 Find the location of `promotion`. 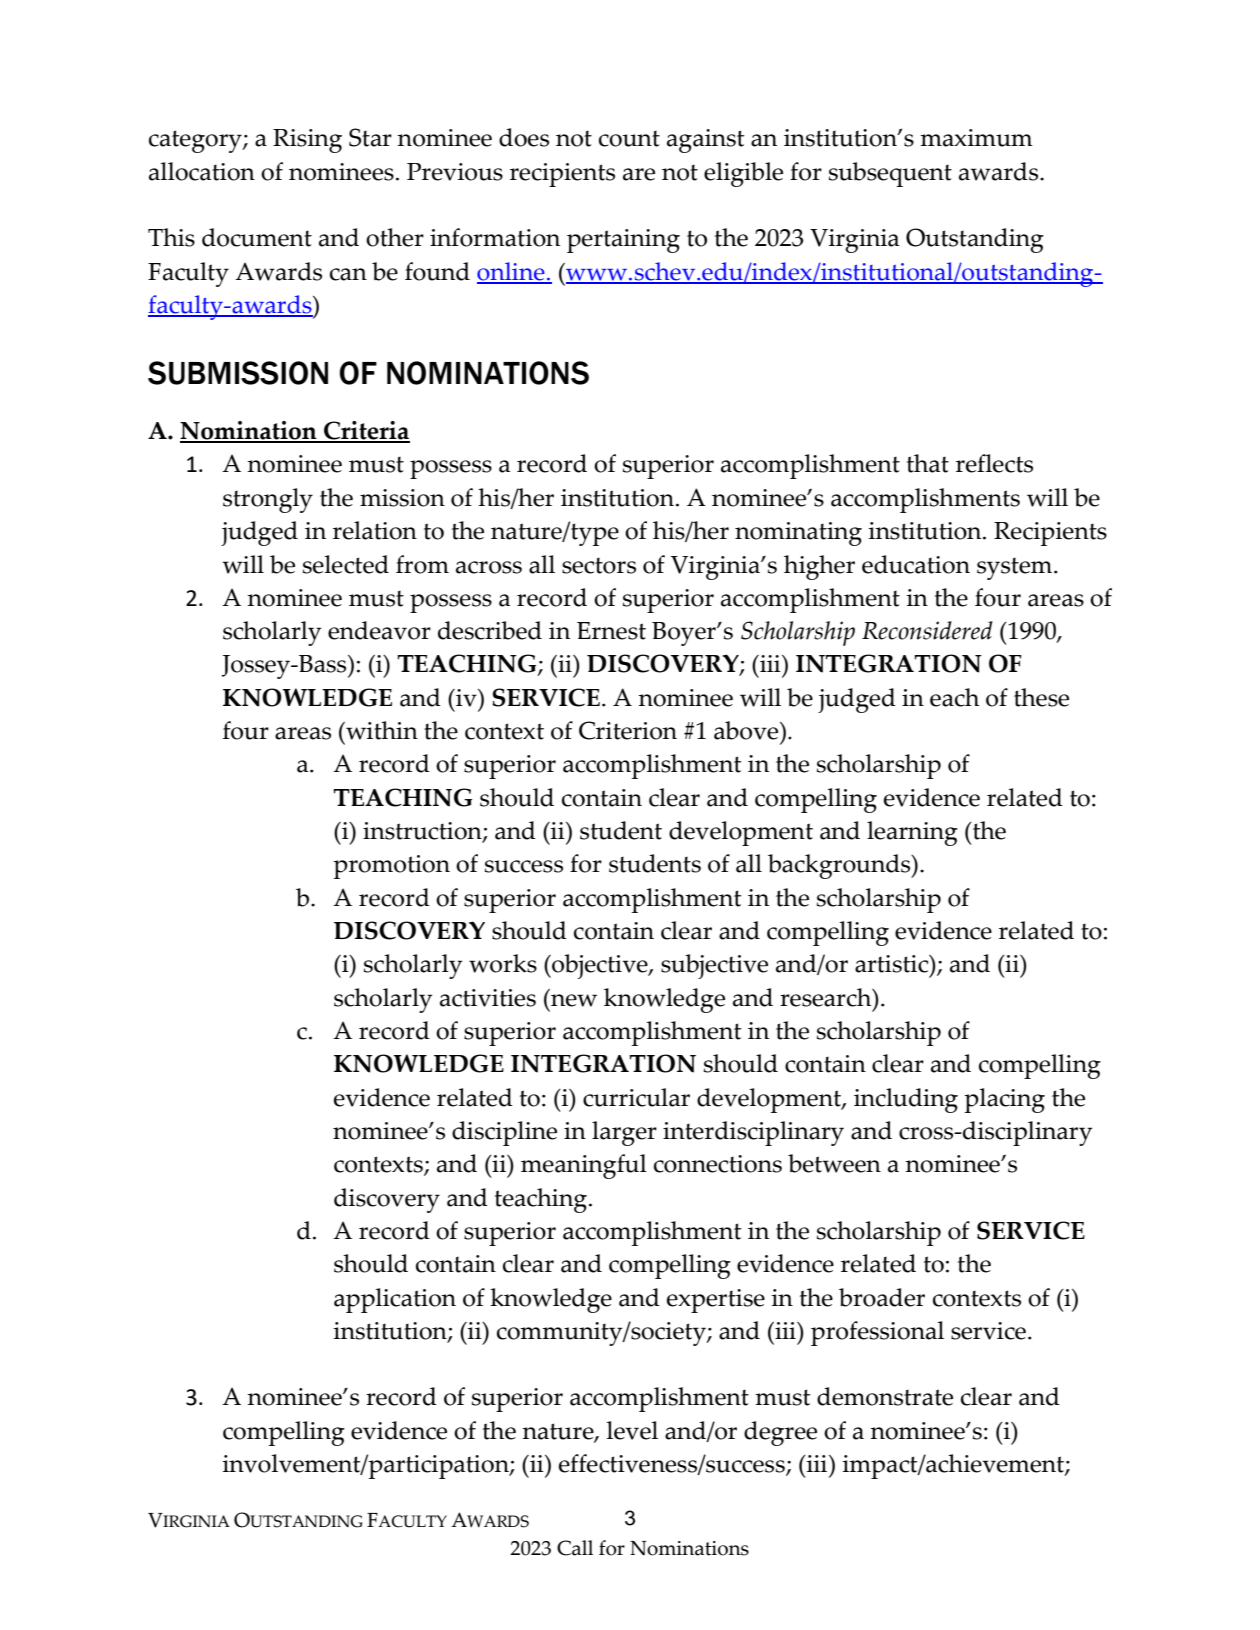

promotion is located at coordinates (391, 867).
